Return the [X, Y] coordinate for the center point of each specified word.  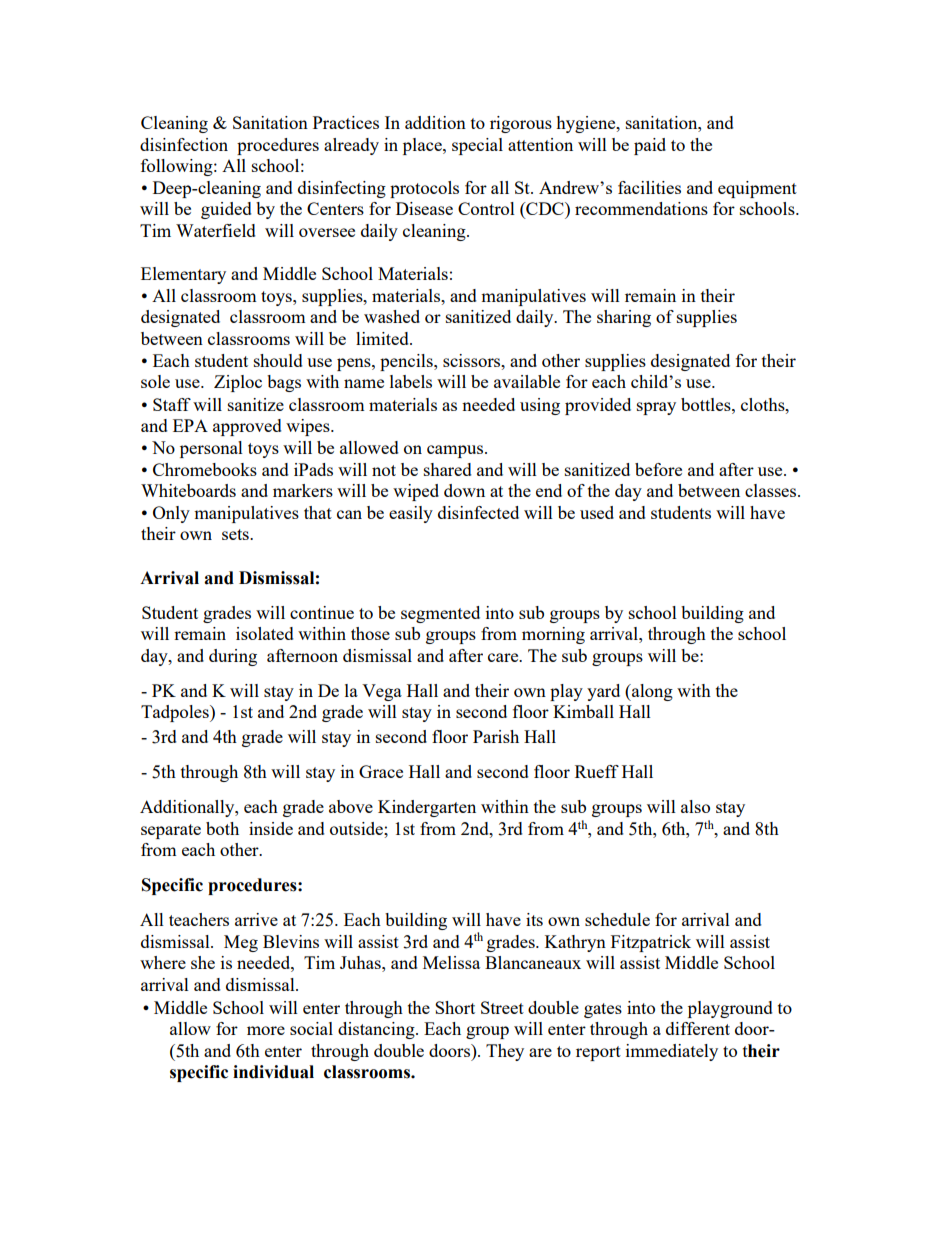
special [477, 146]
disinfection [184, 144]
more [266, 1030]
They [505, 1052]
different [698, 1028]
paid [650, 146]
